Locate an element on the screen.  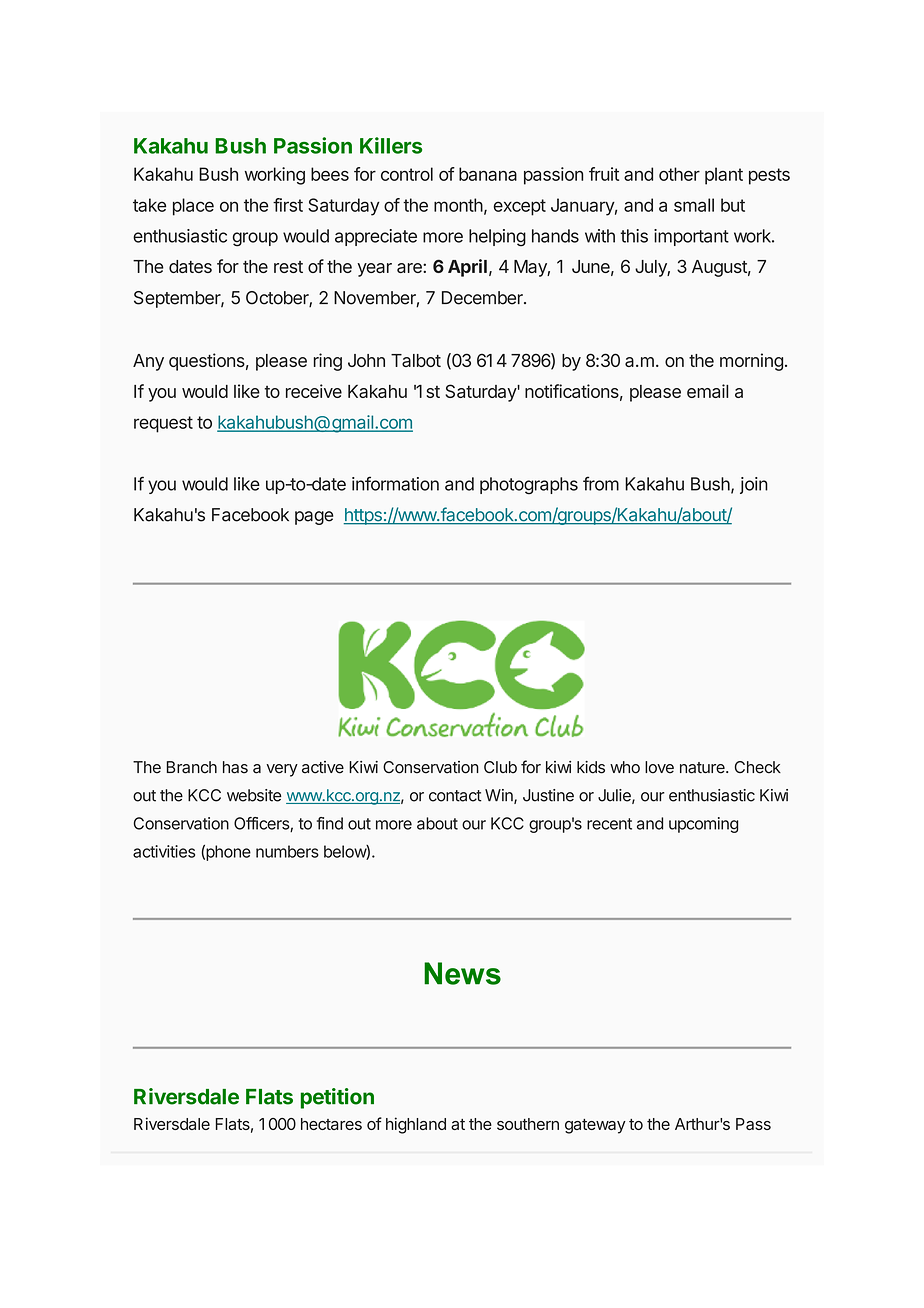
banana is located at coordinates (488, 174).
